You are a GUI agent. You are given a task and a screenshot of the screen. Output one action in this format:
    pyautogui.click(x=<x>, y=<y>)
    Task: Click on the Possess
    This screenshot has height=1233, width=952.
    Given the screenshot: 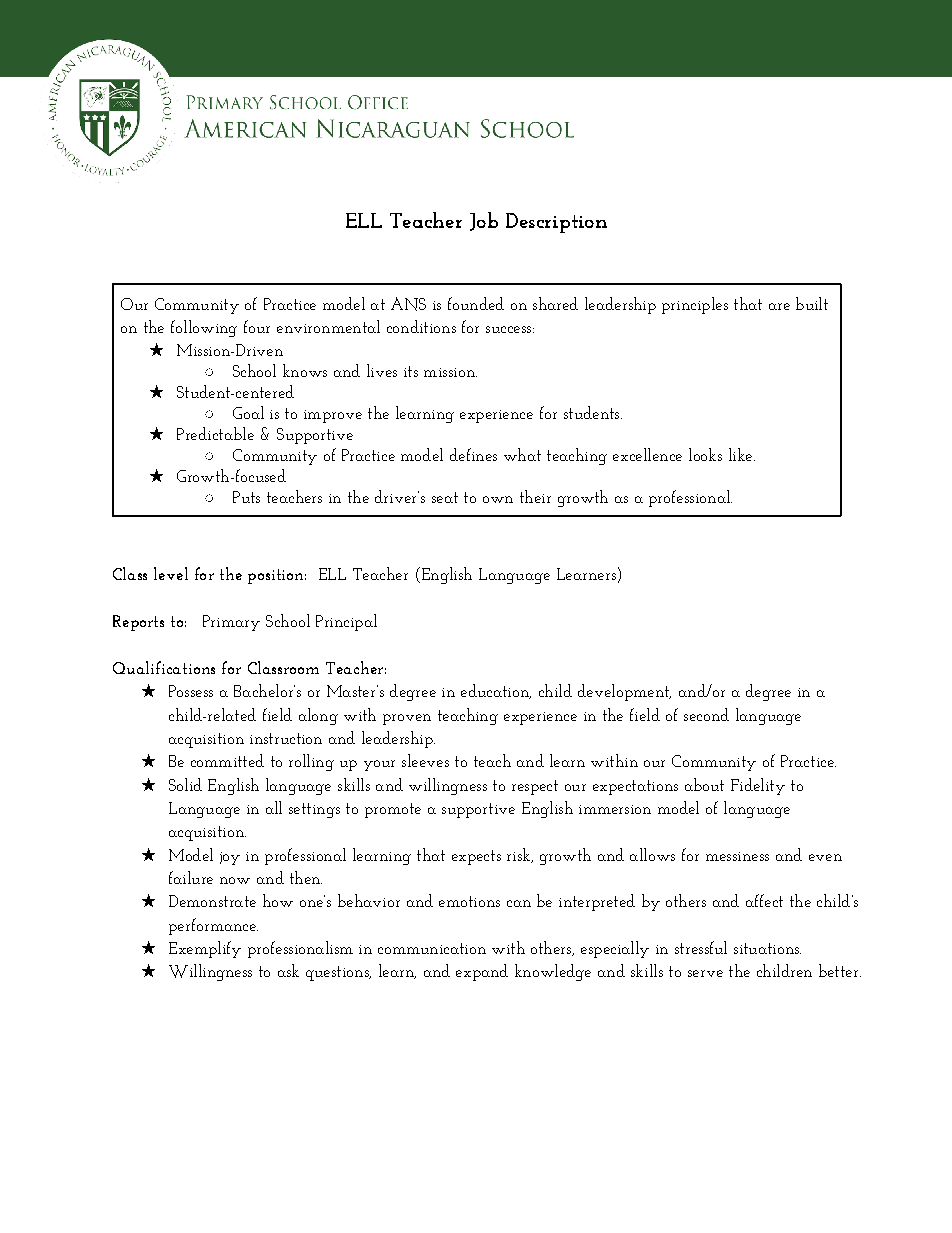 What is the action you would take?
    pyautogui.click(x=191, y=691)
